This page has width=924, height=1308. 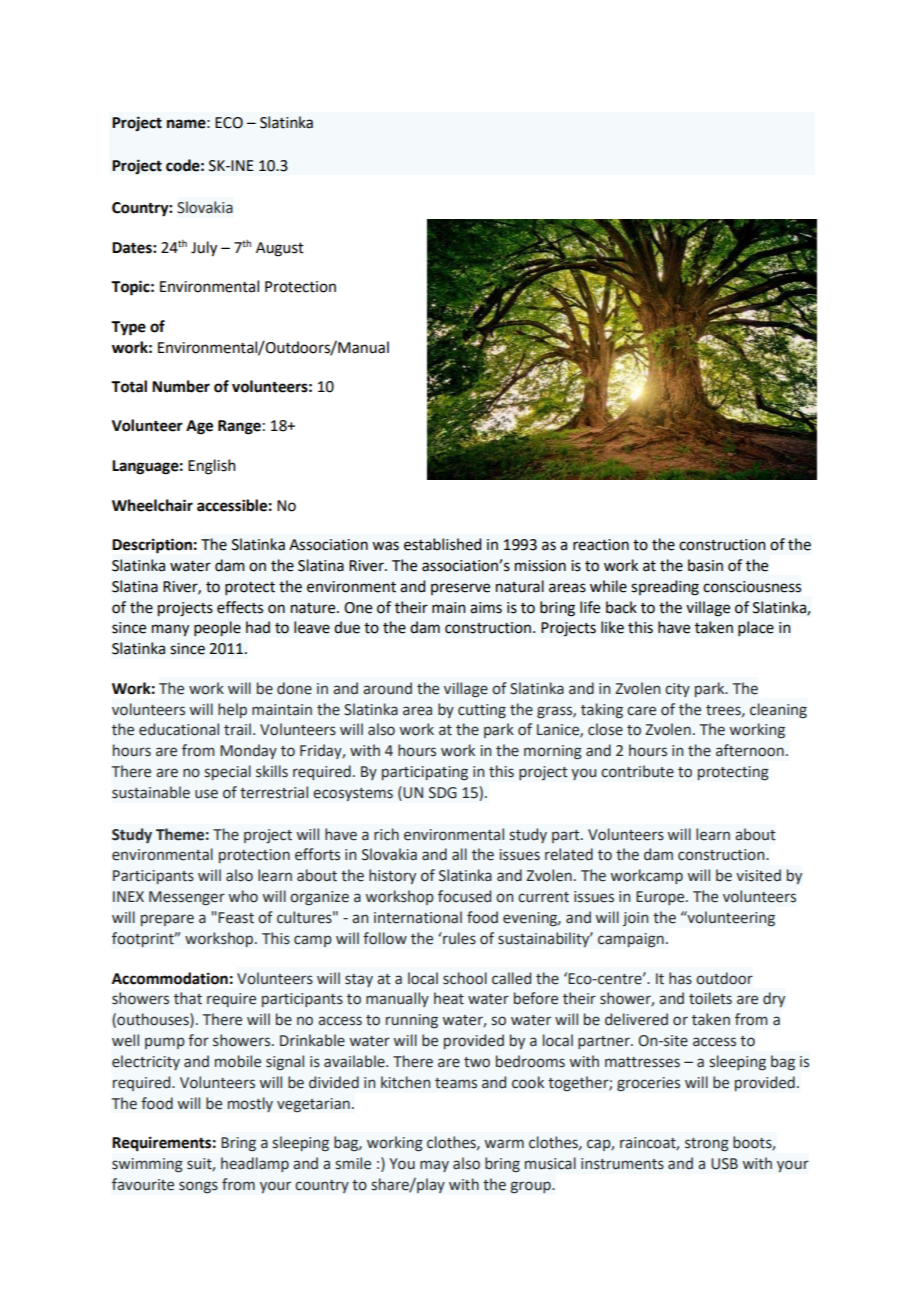 What do you see at coordinates (187, 898) in the page?
I see `Messenger` at bounding box center [187, 898].
